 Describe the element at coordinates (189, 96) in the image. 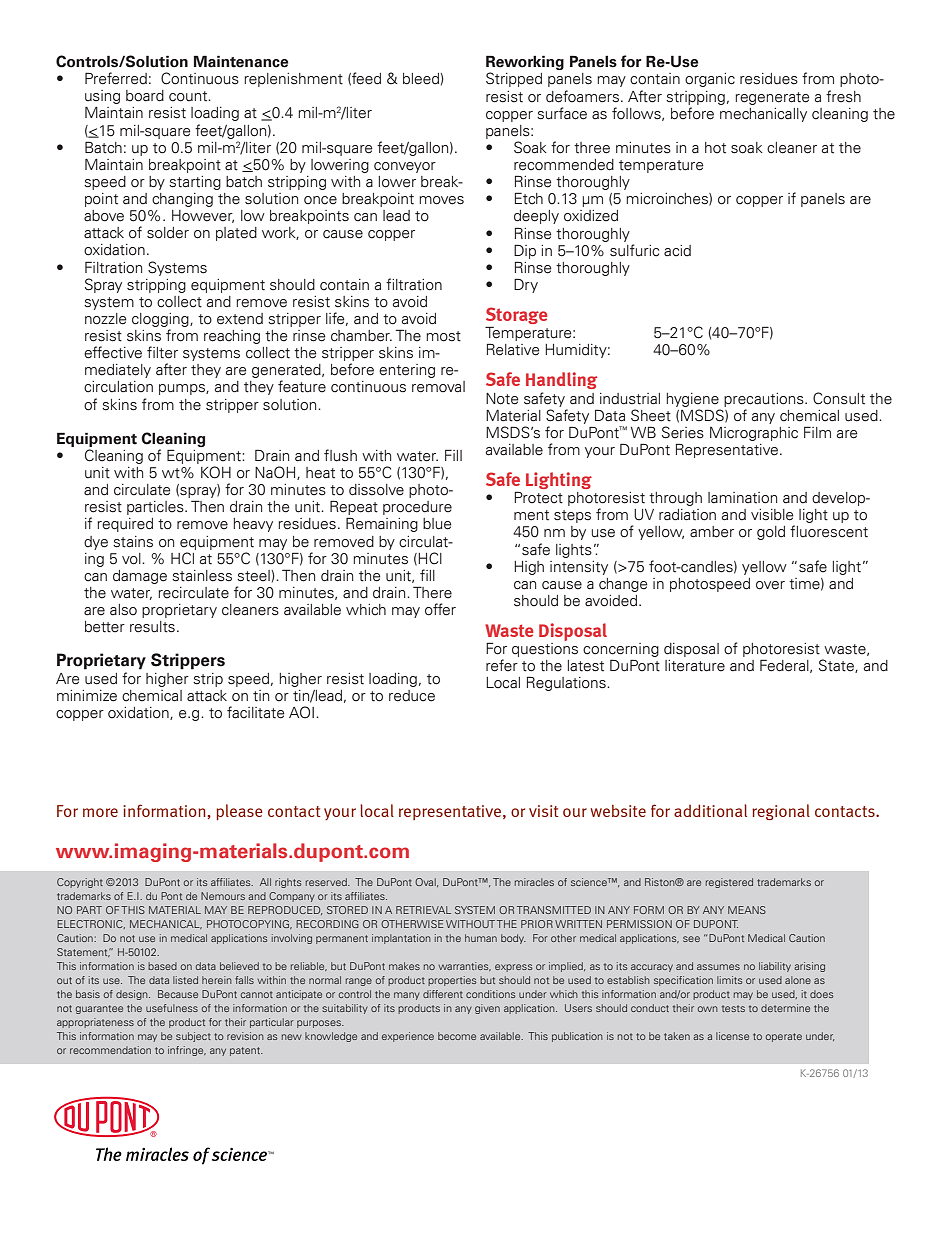

I see `count` at that location.
